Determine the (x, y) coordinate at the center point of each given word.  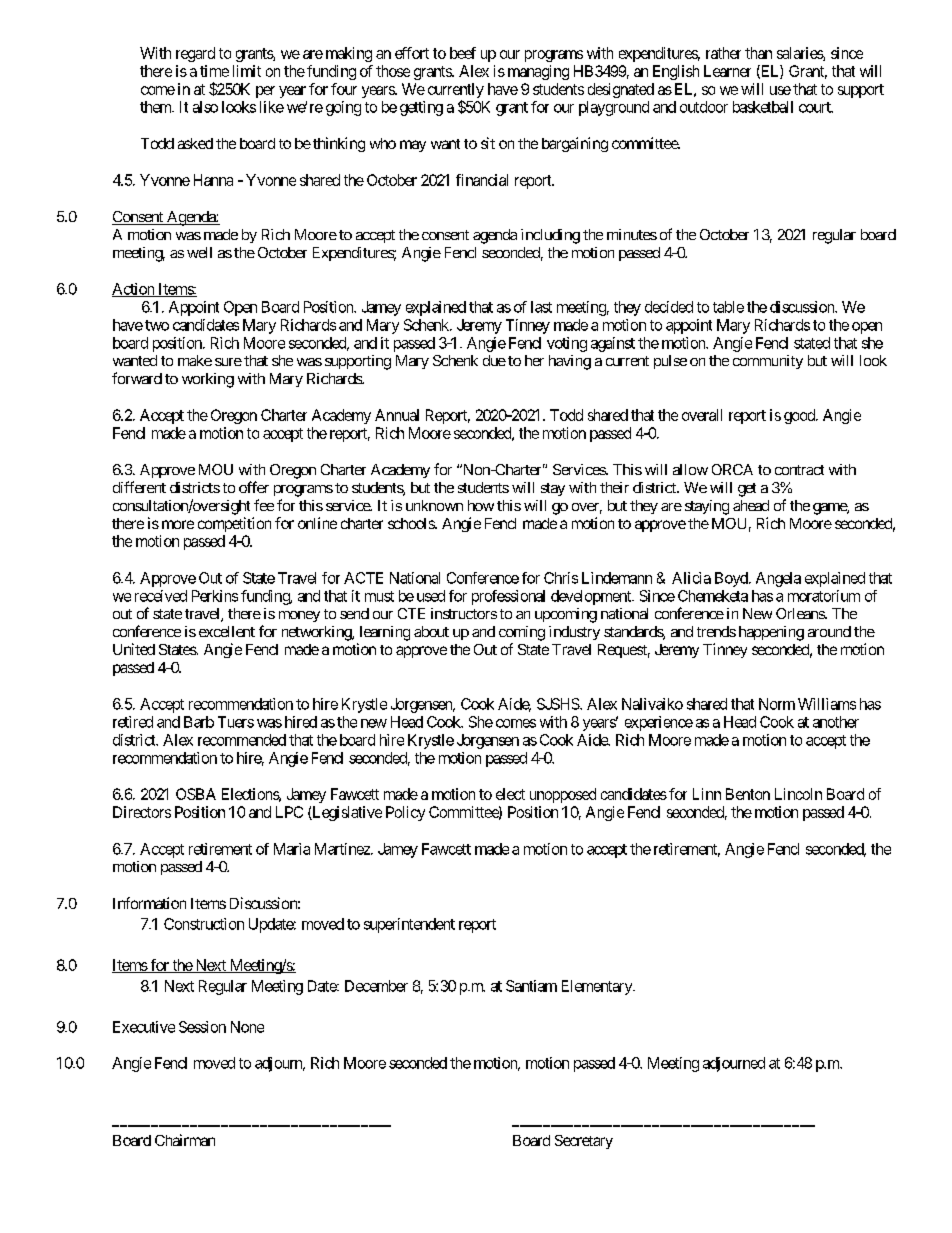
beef (463, 53)
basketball (763, 107)
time (214, 71)
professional (508, 597)
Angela (778, 579)
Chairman (185, 1140)
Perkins (215, 596)
